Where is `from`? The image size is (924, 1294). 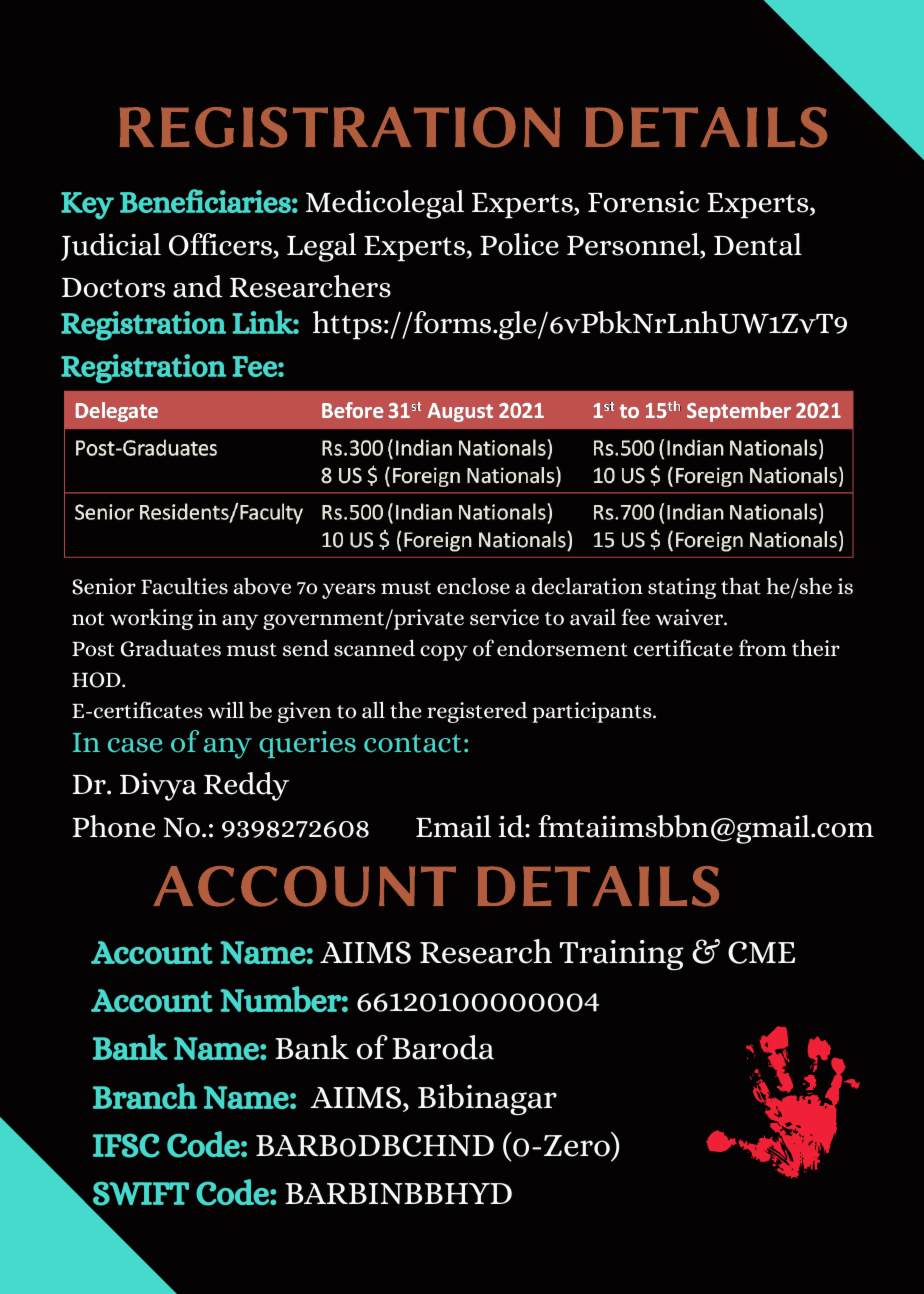 from is located at coordinates (763, 648).
